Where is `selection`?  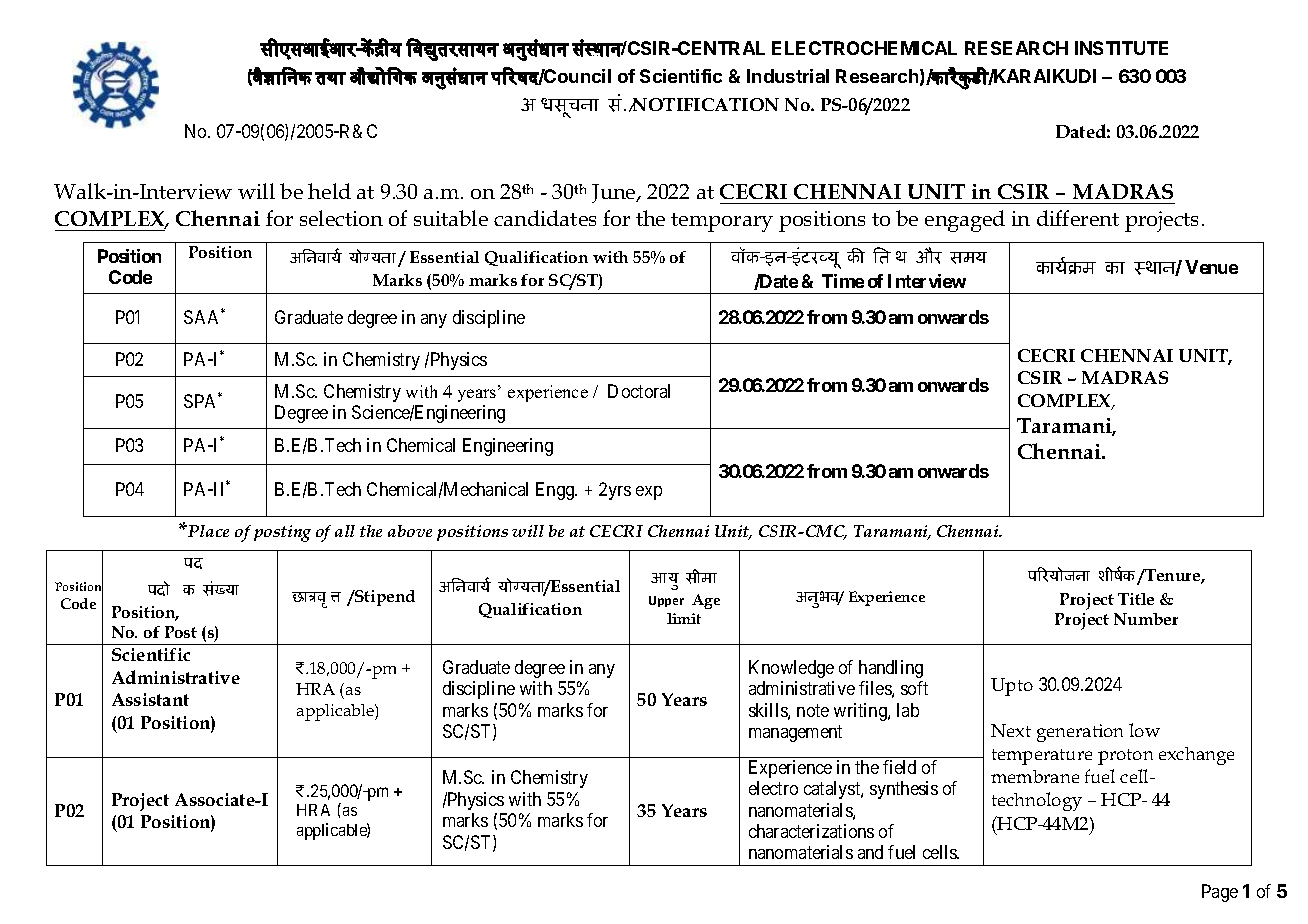
selection is located at coordinates (341, 218).
